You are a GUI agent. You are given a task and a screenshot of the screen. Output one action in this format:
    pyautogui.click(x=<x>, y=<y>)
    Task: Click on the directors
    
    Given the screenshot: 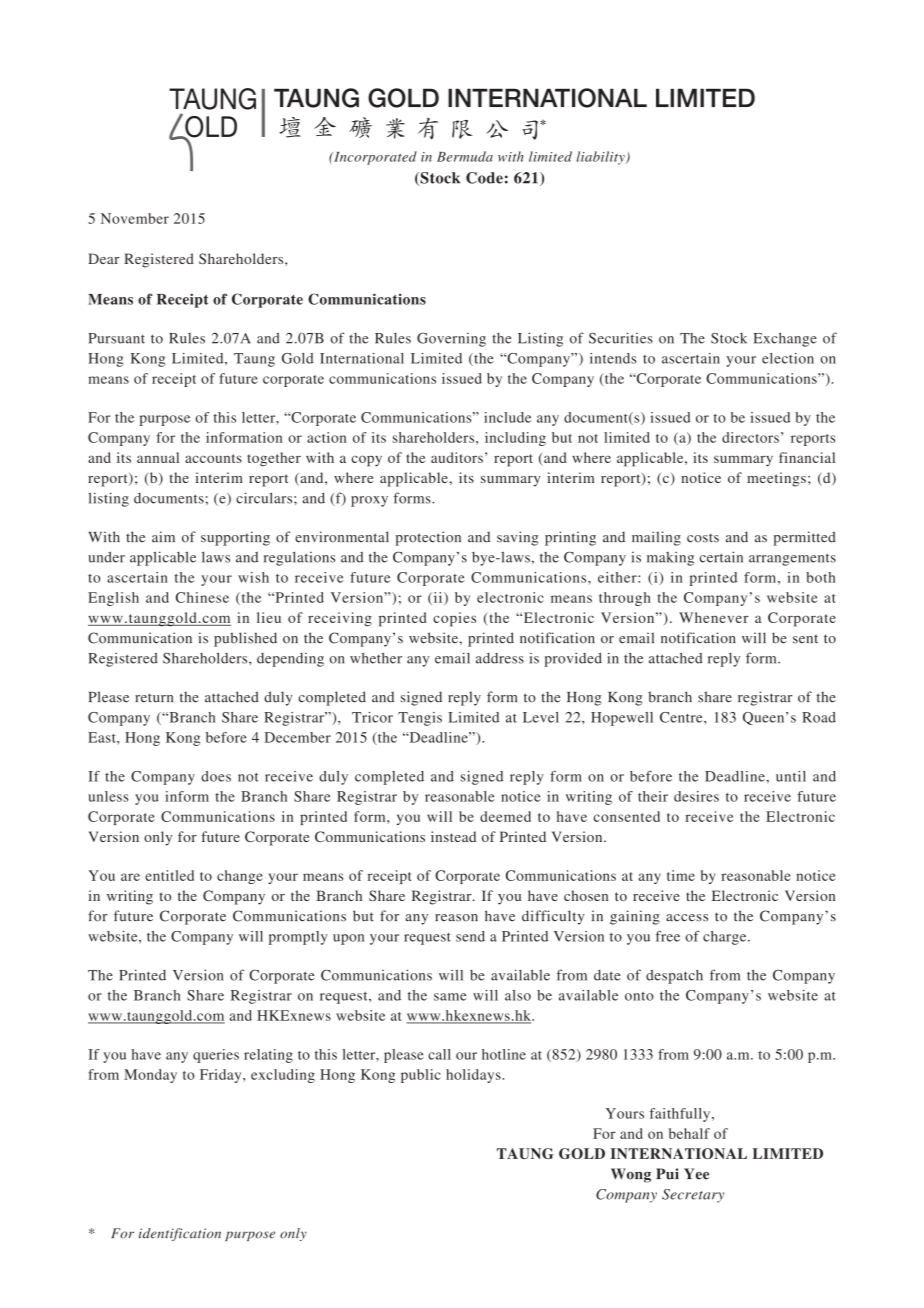 What is the action you would take?
    pyautogui.click(x=750, y=437)
